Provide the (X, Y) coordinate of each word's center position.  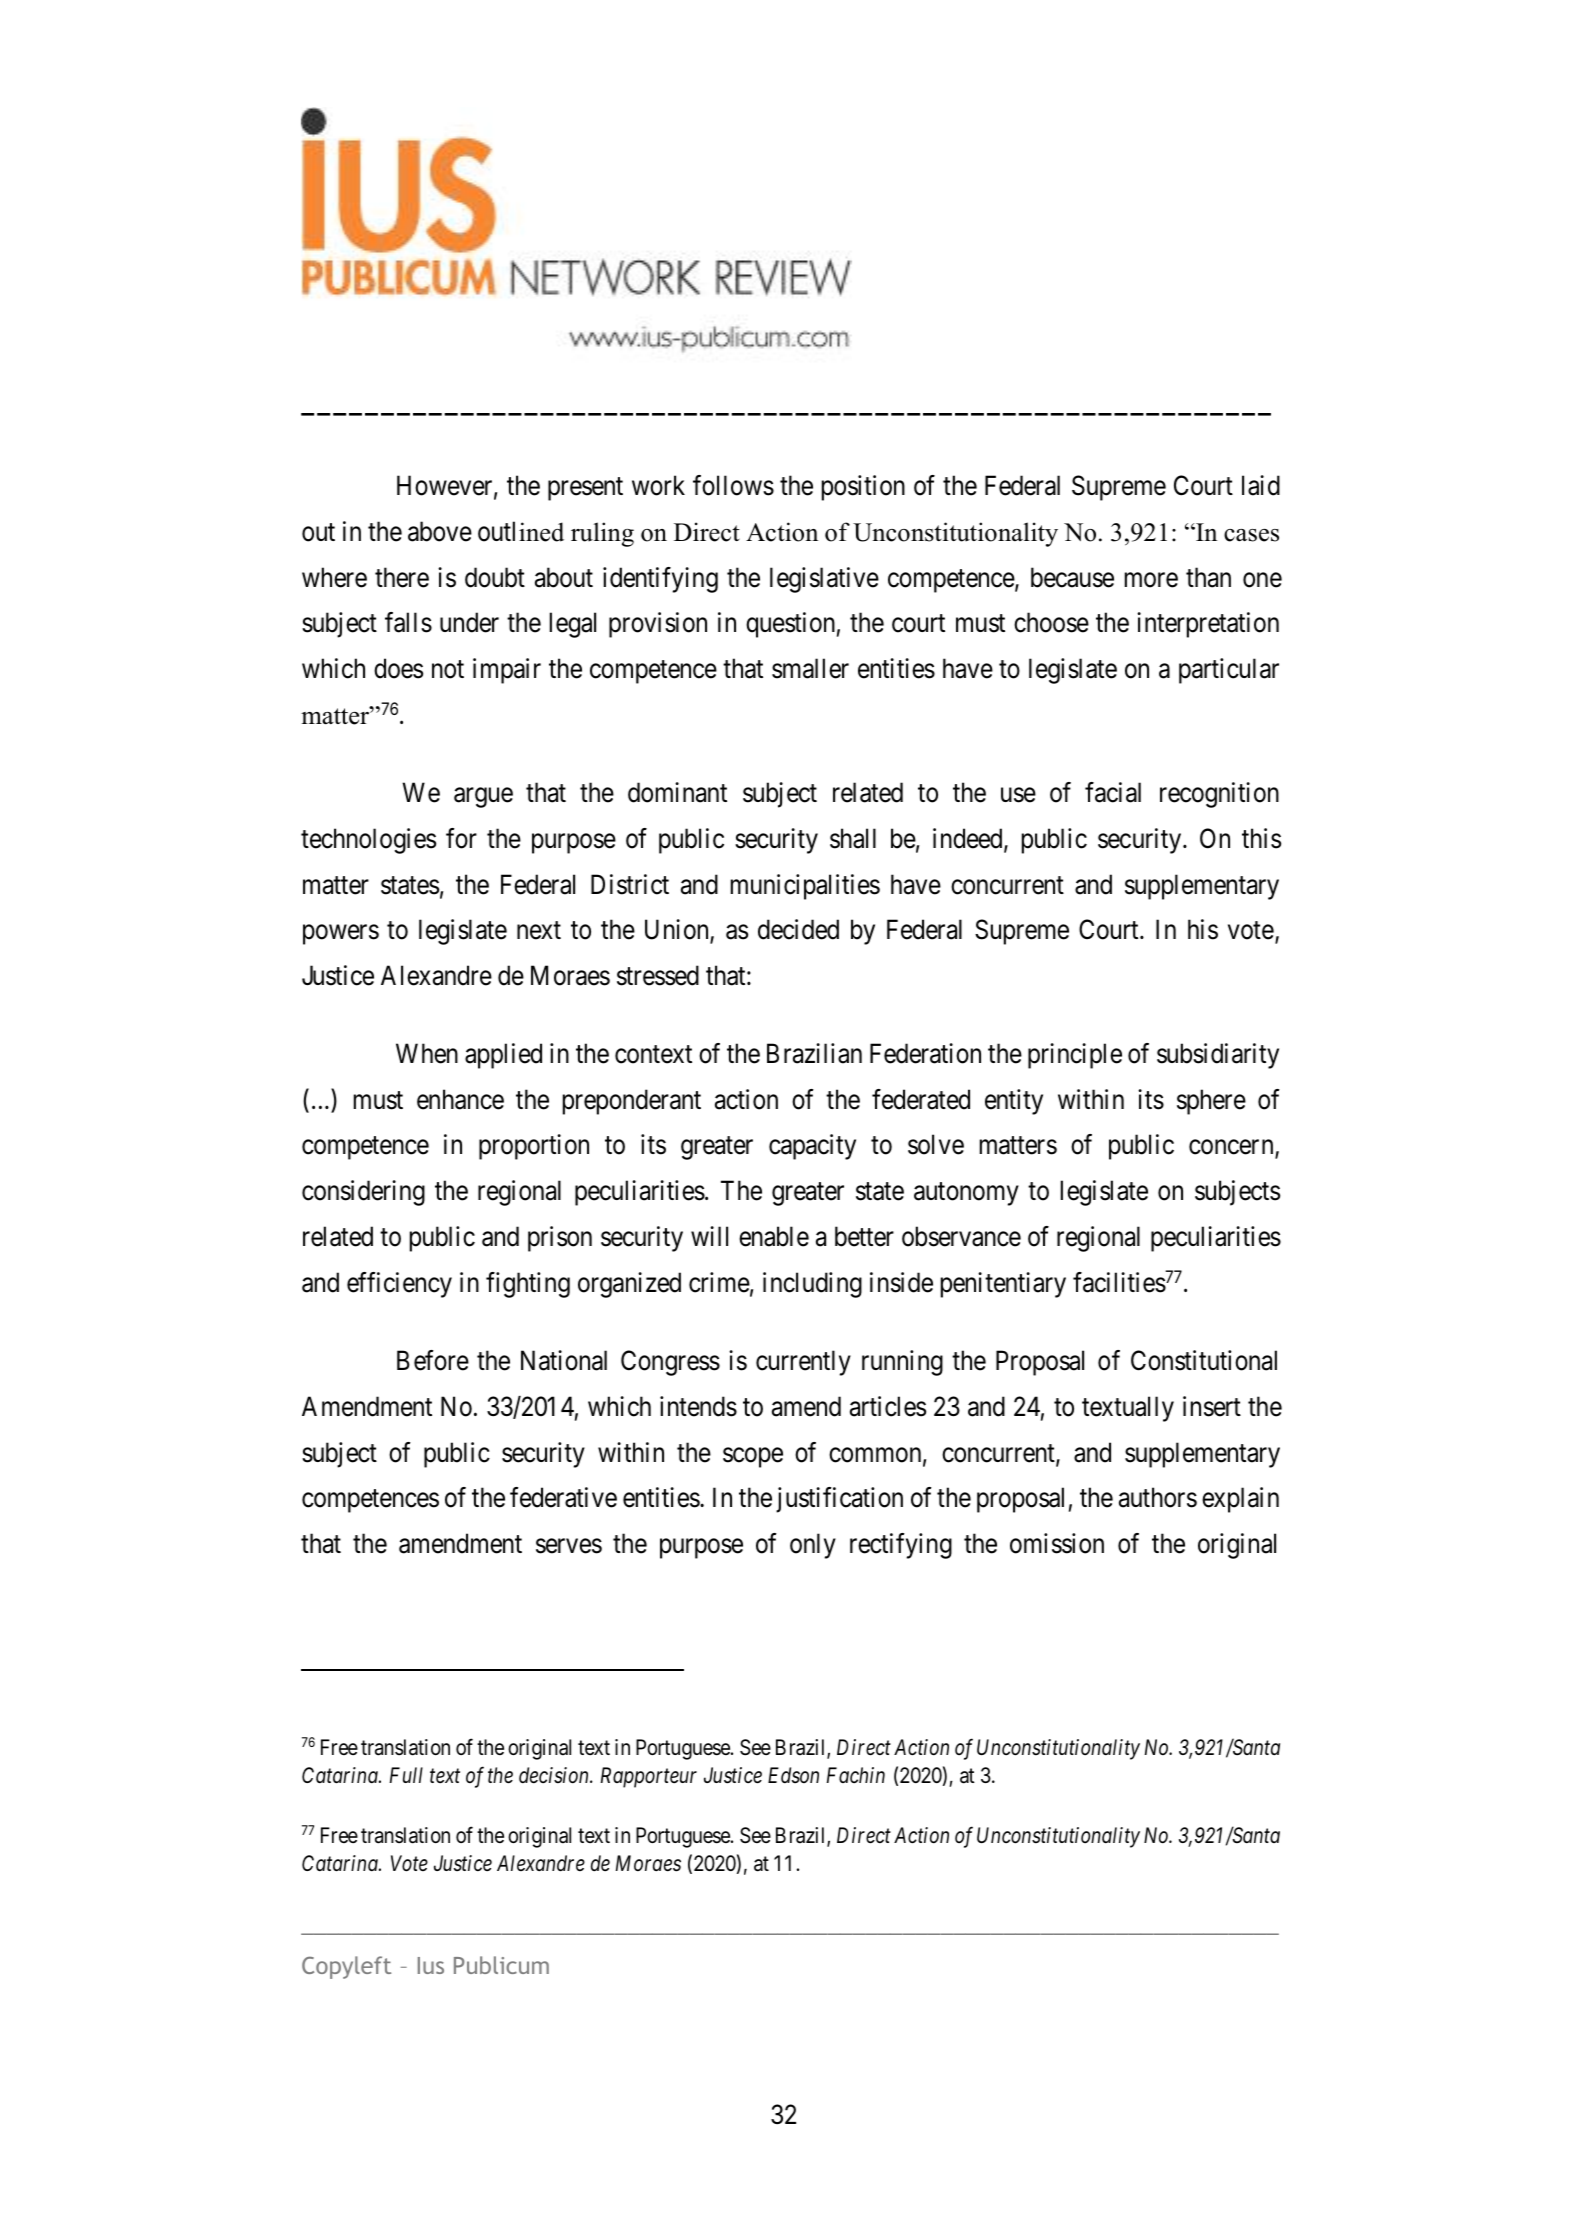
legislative (824, 580)
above (440, 531)
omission (1057, 1543)
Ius (431, 1965)
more (1151, 580)
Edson (793, 1775)
